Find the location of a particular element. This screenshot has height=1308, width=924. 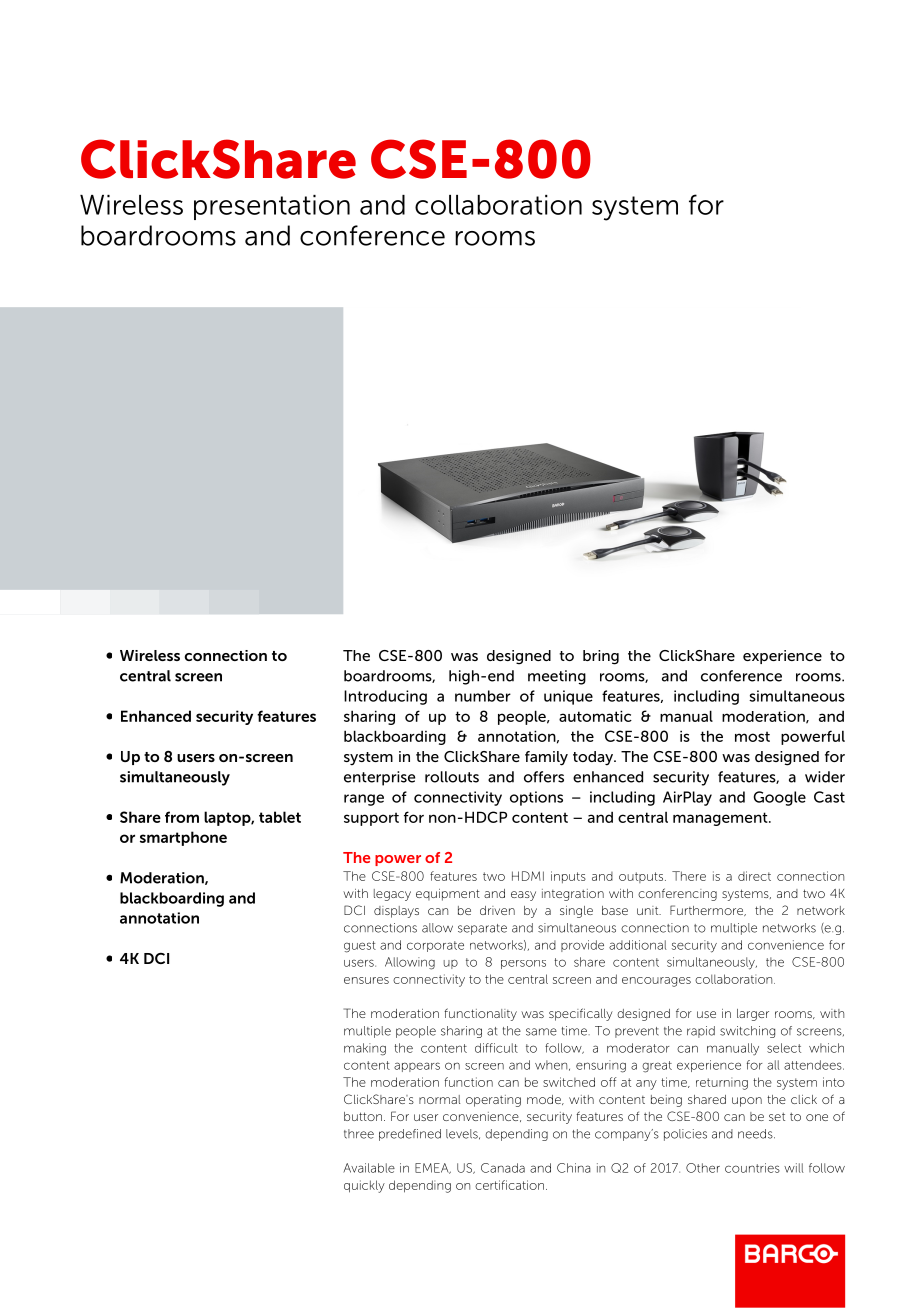

three is located at coordinates (359, 1134).
